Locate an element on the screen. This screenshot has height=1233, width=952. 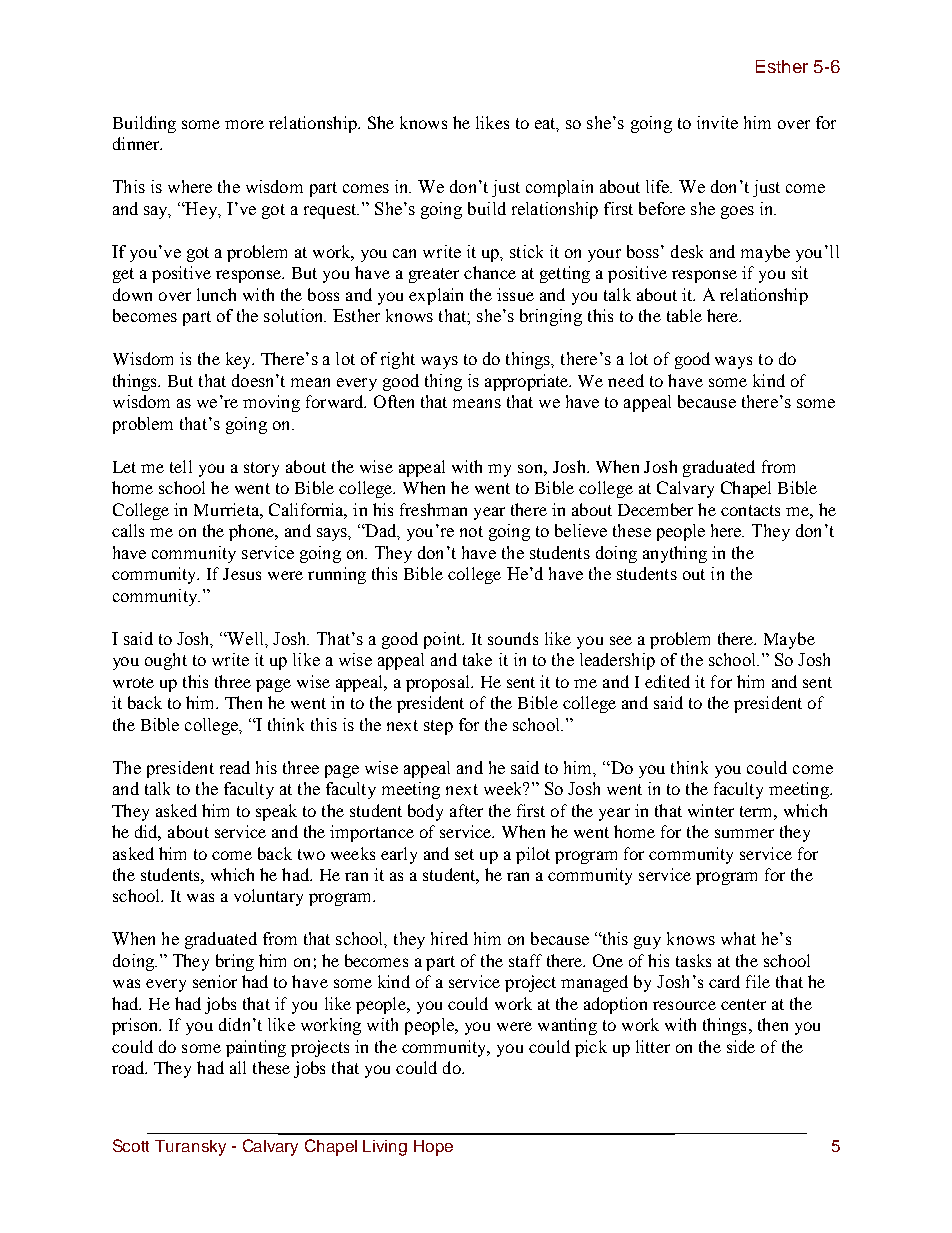
December is located at coordinates (655, 509).
